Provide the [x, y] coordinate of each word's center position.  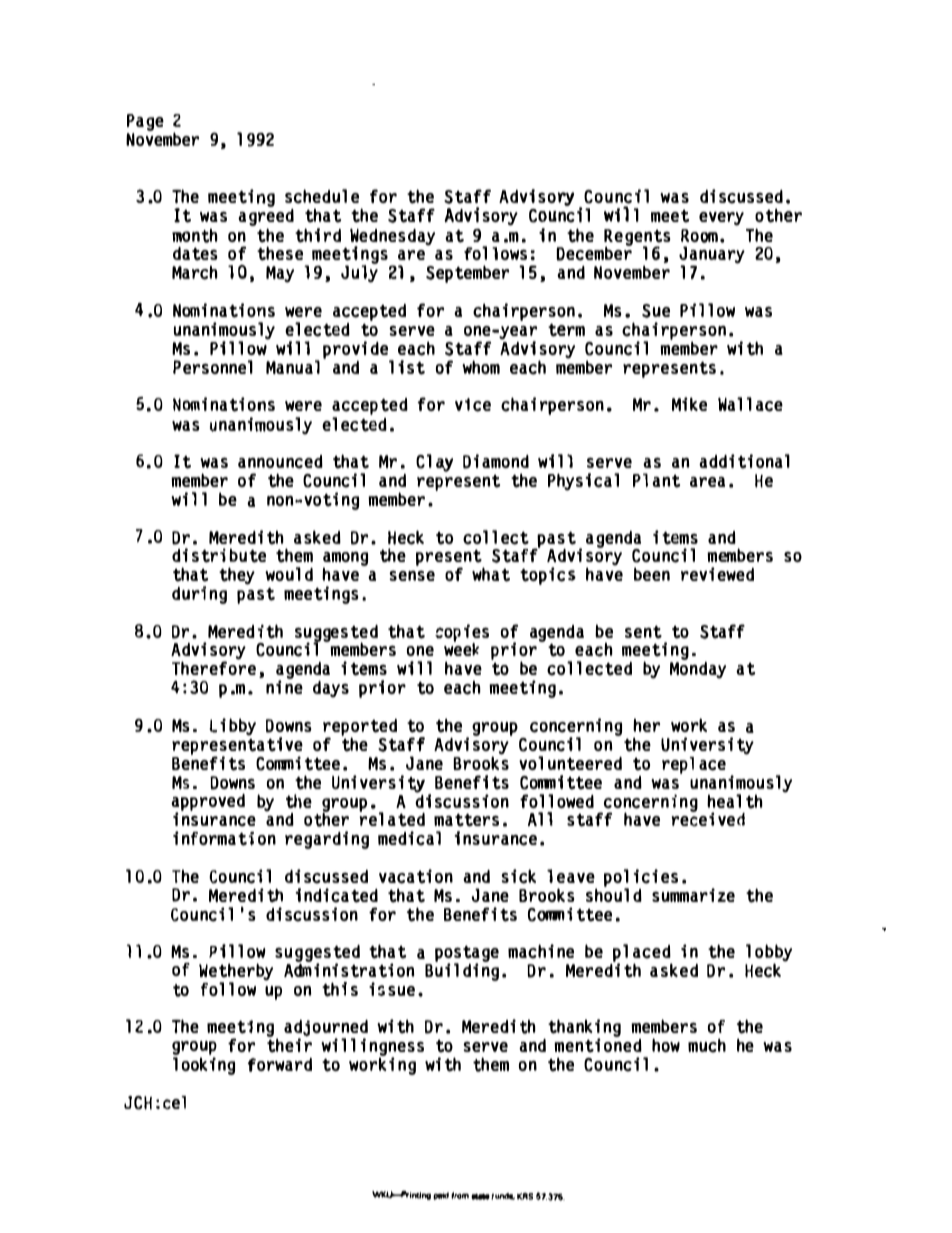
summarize [693, 895]
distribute [219, 555]
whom [481, 367]
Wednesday [392, 238]
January [712, 256]
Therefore [214, 668]
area [707, 482]
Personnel [213, 367]
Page [145, 124]
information [224, 838]
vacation [416, 876]
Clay [434, 463]
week [461, 648]
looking [204, 1066]
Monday [698, 670]
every [721, 219]
